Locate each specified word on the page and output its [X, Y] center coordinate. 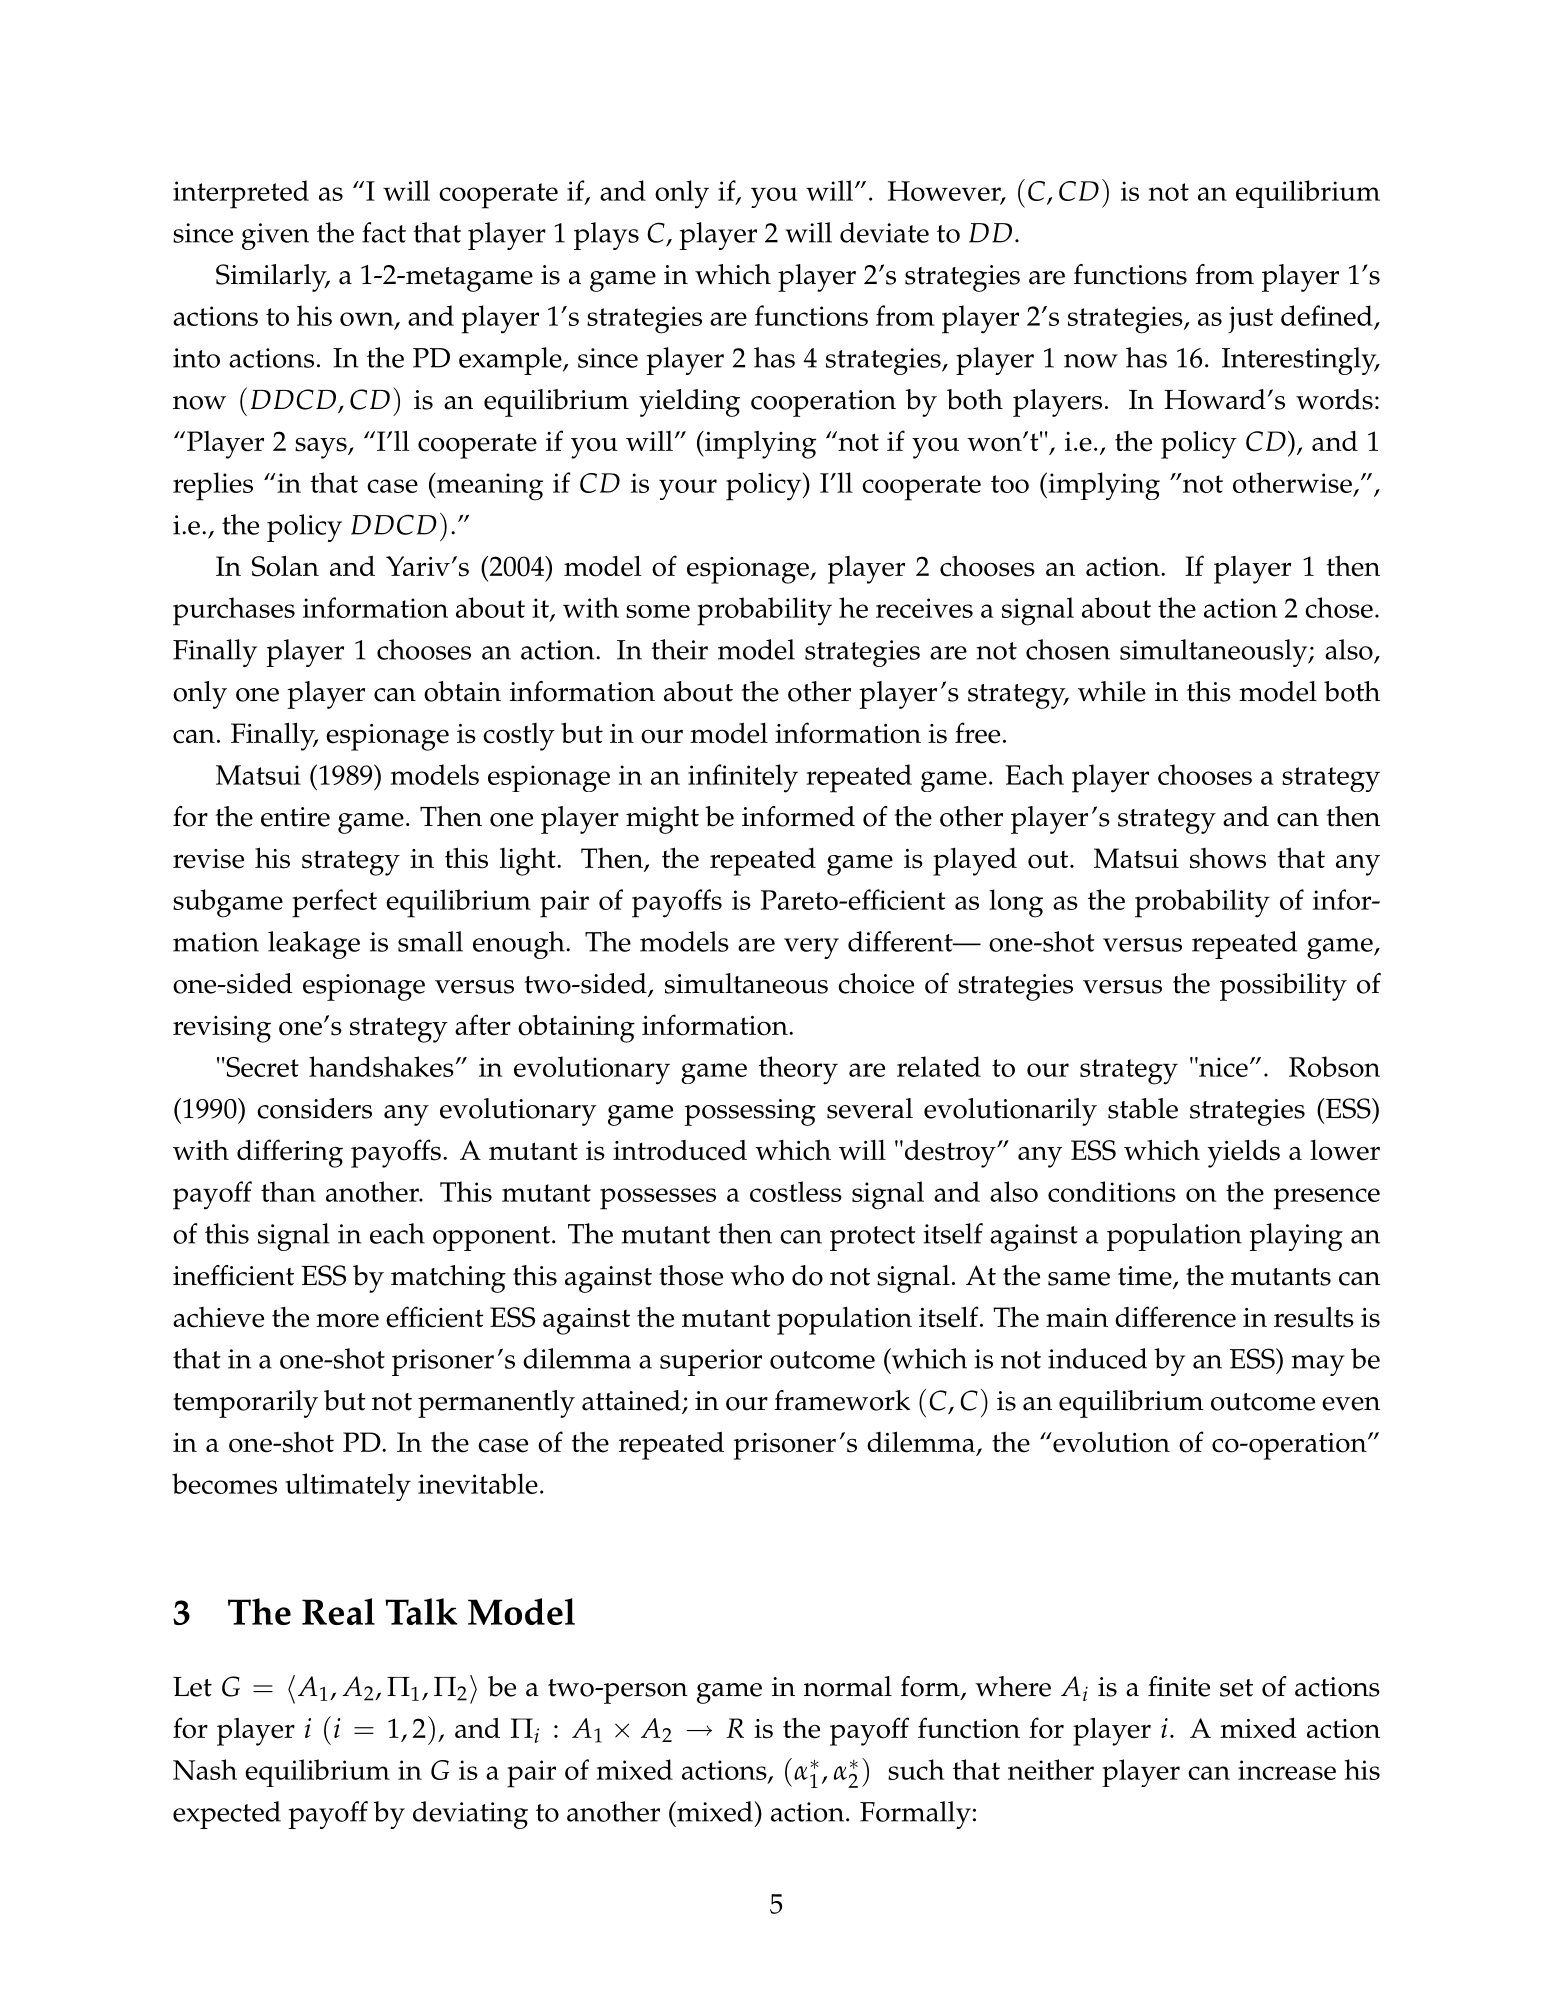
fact [384, 232]
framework [842, 1400]
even [1351, 1404]
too [1010, 484]
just [1250, 319]
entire [295, 817]
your [688, 489]
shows [1228, 858]
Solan [285, 566]
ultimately [348, 1487]
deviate [884, 232]
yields [1244, 1153]
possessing [750, 1112]
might [662, 820]
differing [290, 1153]
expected [227, 1815]
